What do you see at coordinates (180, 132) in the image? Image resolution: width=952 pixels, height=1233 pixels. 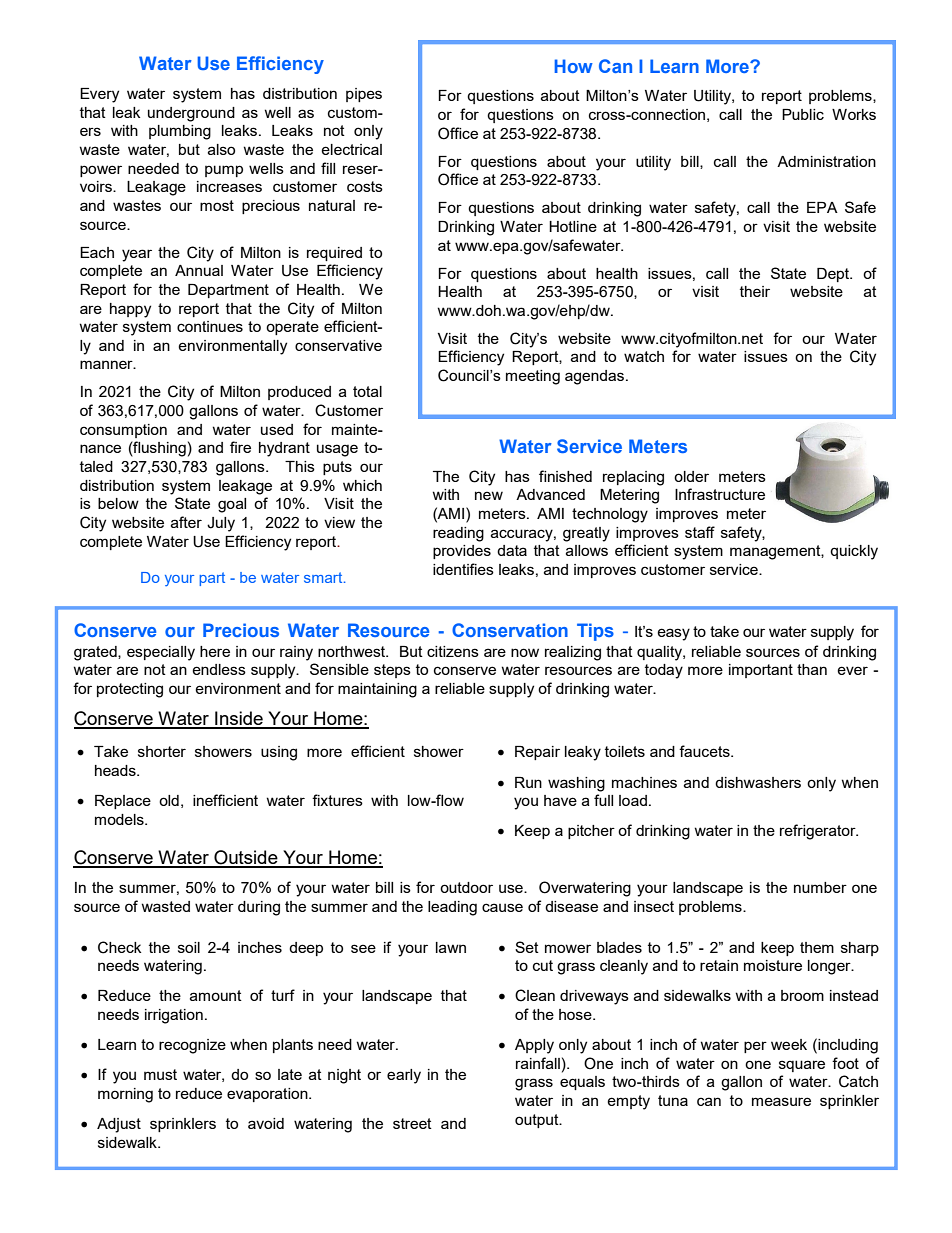 I see `plumbing` at bounding box center [180, 132].
